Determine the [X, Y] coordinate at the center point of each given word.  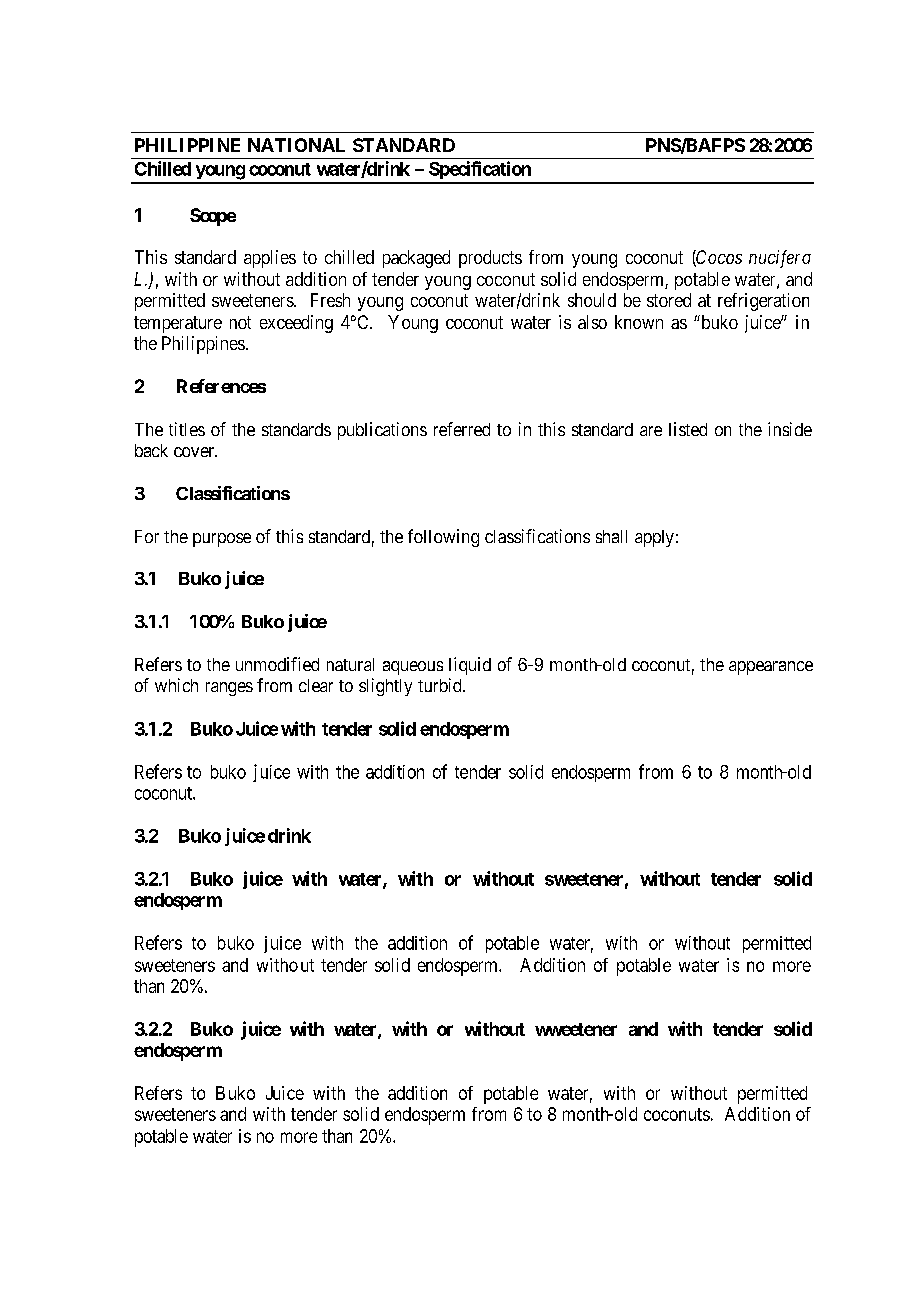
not [240, 322]
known [639, 322]
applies [270, 259]
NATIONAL [296, 145]
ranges [229, 689]
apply [654, 538]
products [490, 259]
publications [382, 431]
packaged [416, 259]
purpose [222, 540]
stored [669, 300]
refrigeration [763, 302]
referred [462, 429]
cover [195, 452]
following [443, 538]
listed [688, 429]
